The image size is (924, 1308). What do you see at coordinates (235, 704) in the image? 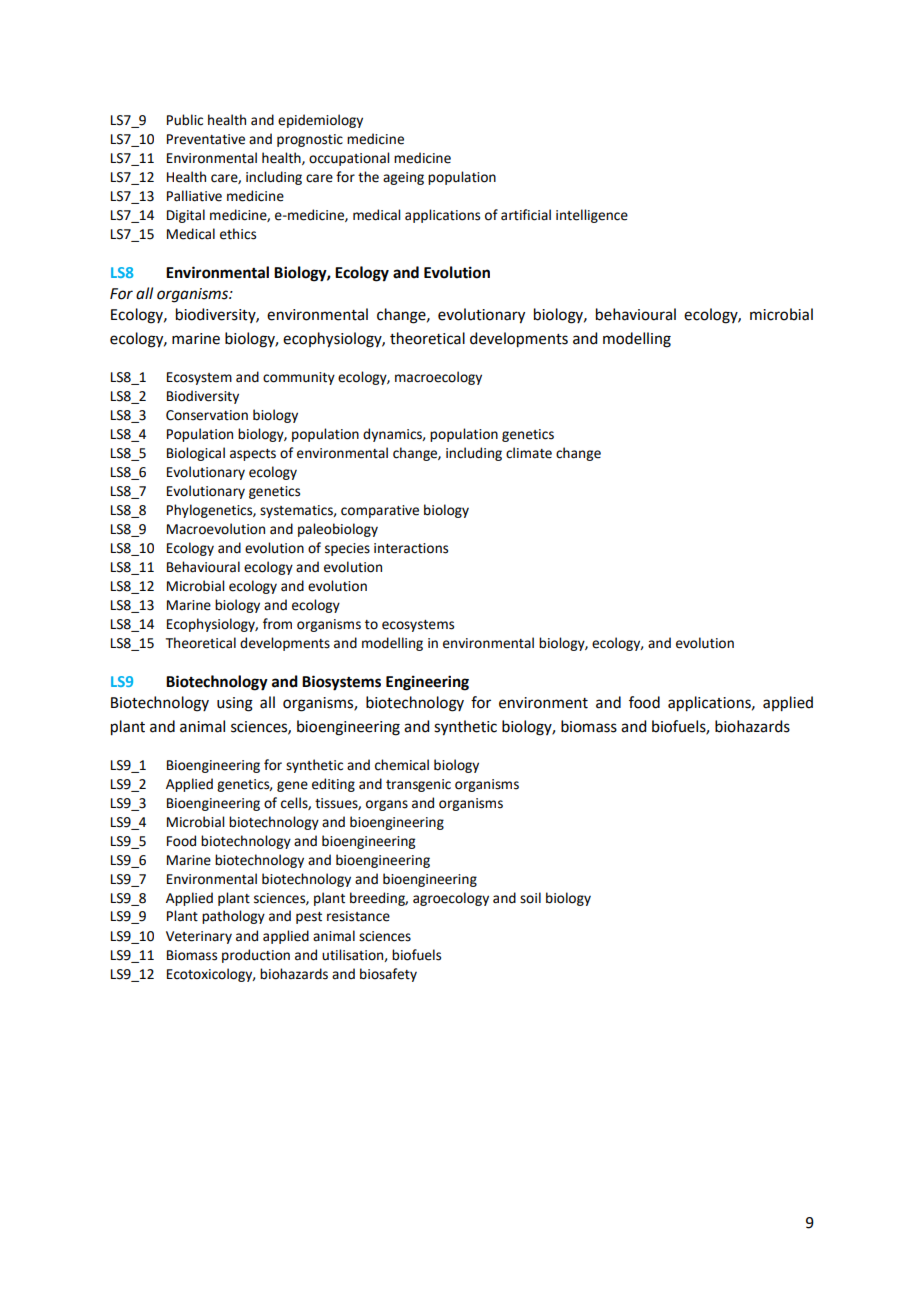
I see `using` at bounding box center [235, 704].
